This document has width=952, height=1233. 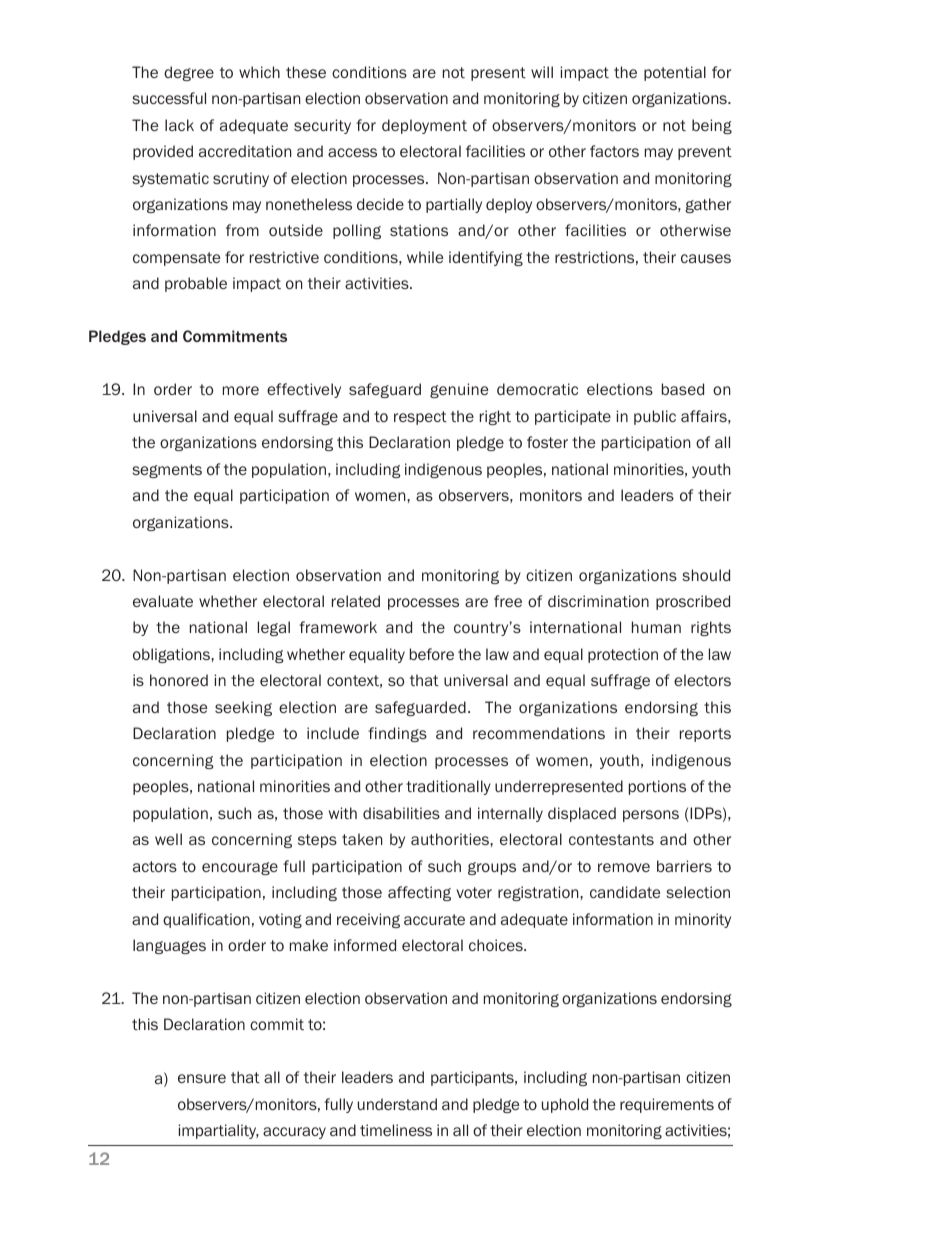 What do you see at coordinates (218, 1131) in the document?
I see `impartiality` at bounding box center [218, 1131].
